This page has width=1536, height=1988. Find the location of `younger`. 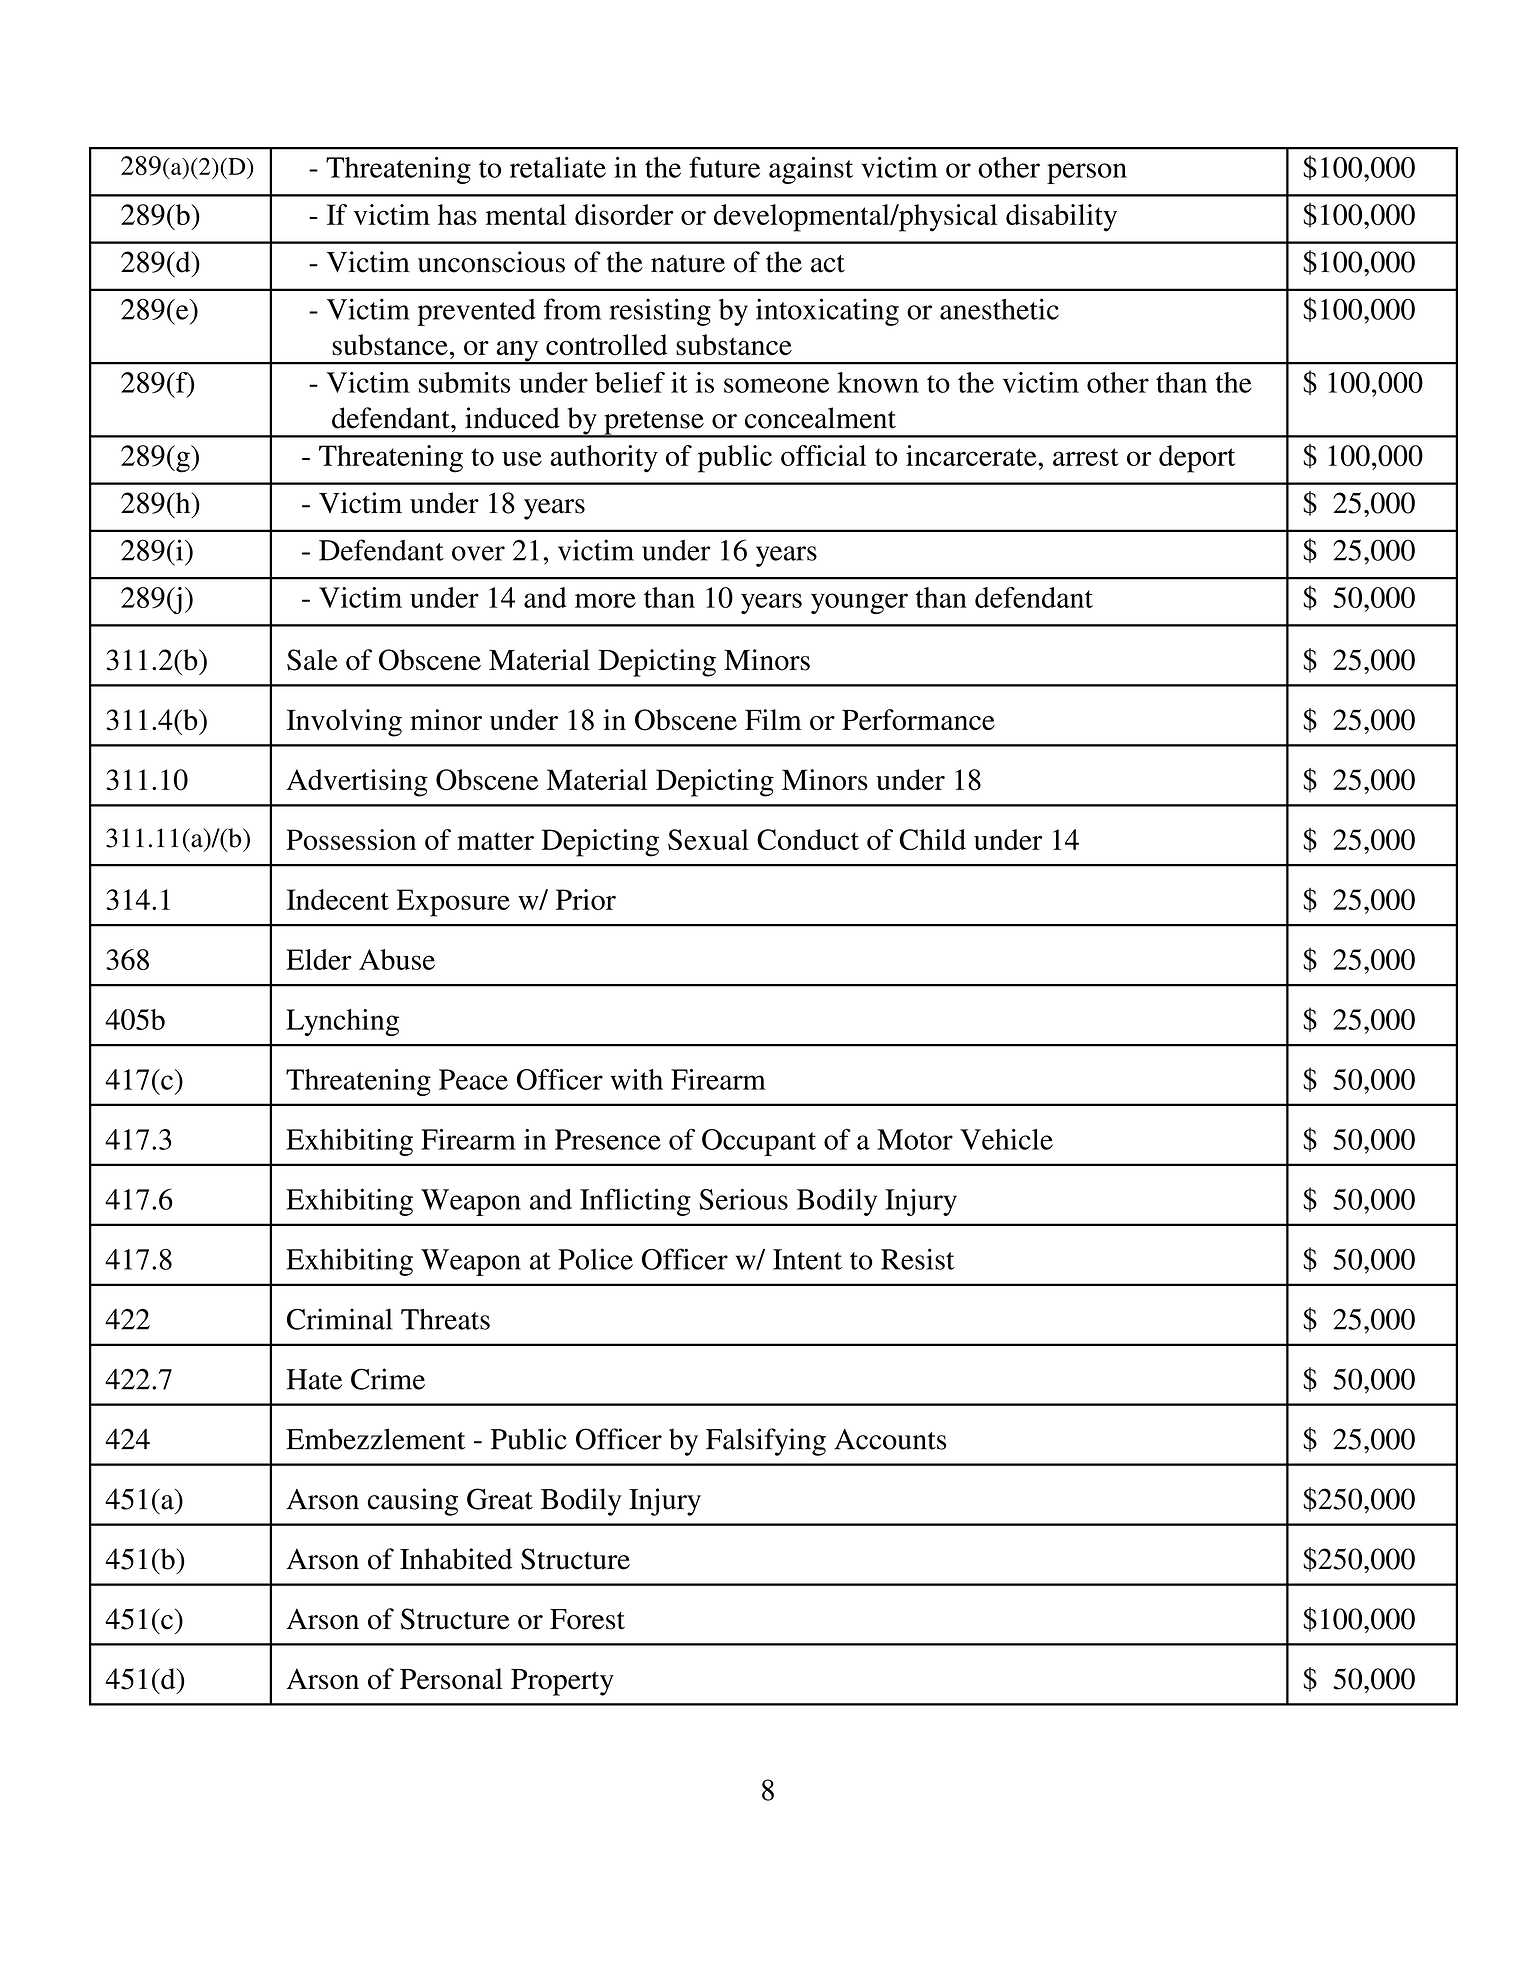

younger is located at coordinates (859, 603).
